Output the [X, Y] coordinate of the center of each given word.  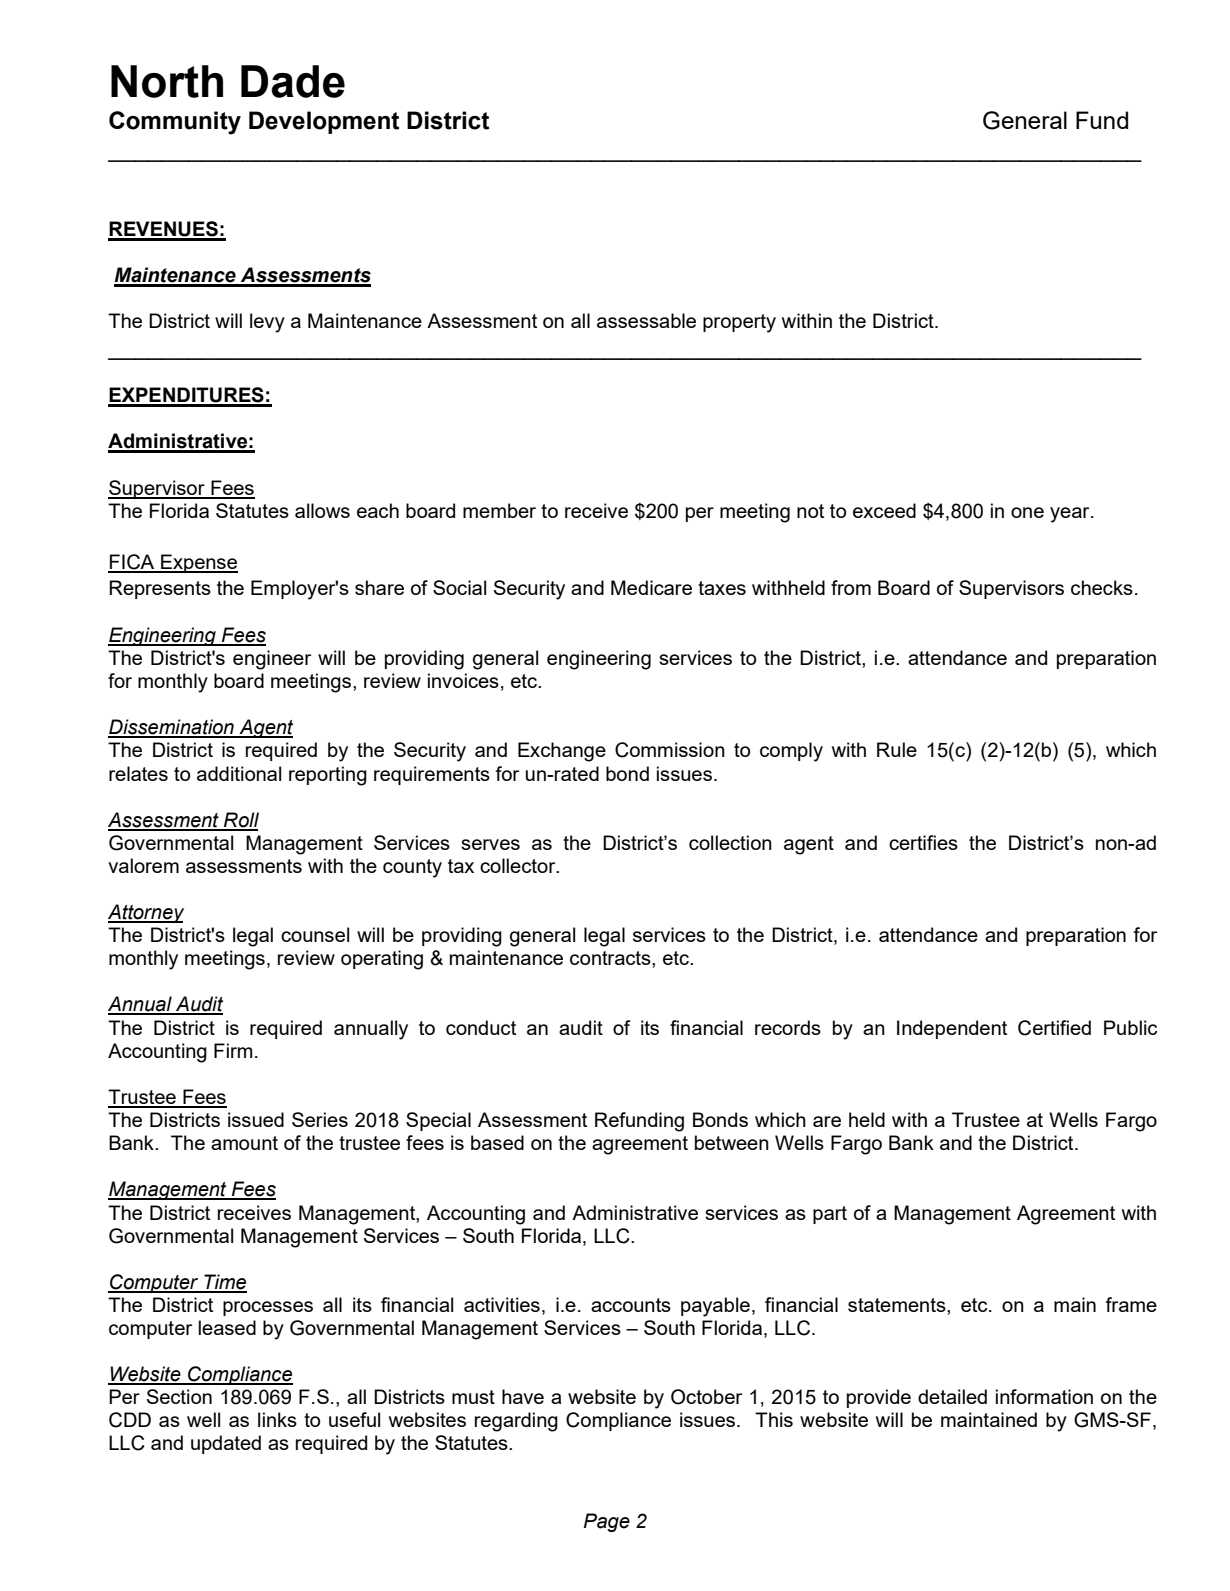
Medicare [651, 587]
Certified [1054, 1028]
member [499, 510]
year [1071, 515]
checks [1102, 587]
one [1027, 512]
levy [267, 323]
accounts [631, 1305]
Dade [293, 81]
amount [244, 1143]
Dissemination [172, 728]
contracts [611, 958]
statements [898, 1305]
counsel [315, 934]
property [739, 323]
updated [226, 1444]
